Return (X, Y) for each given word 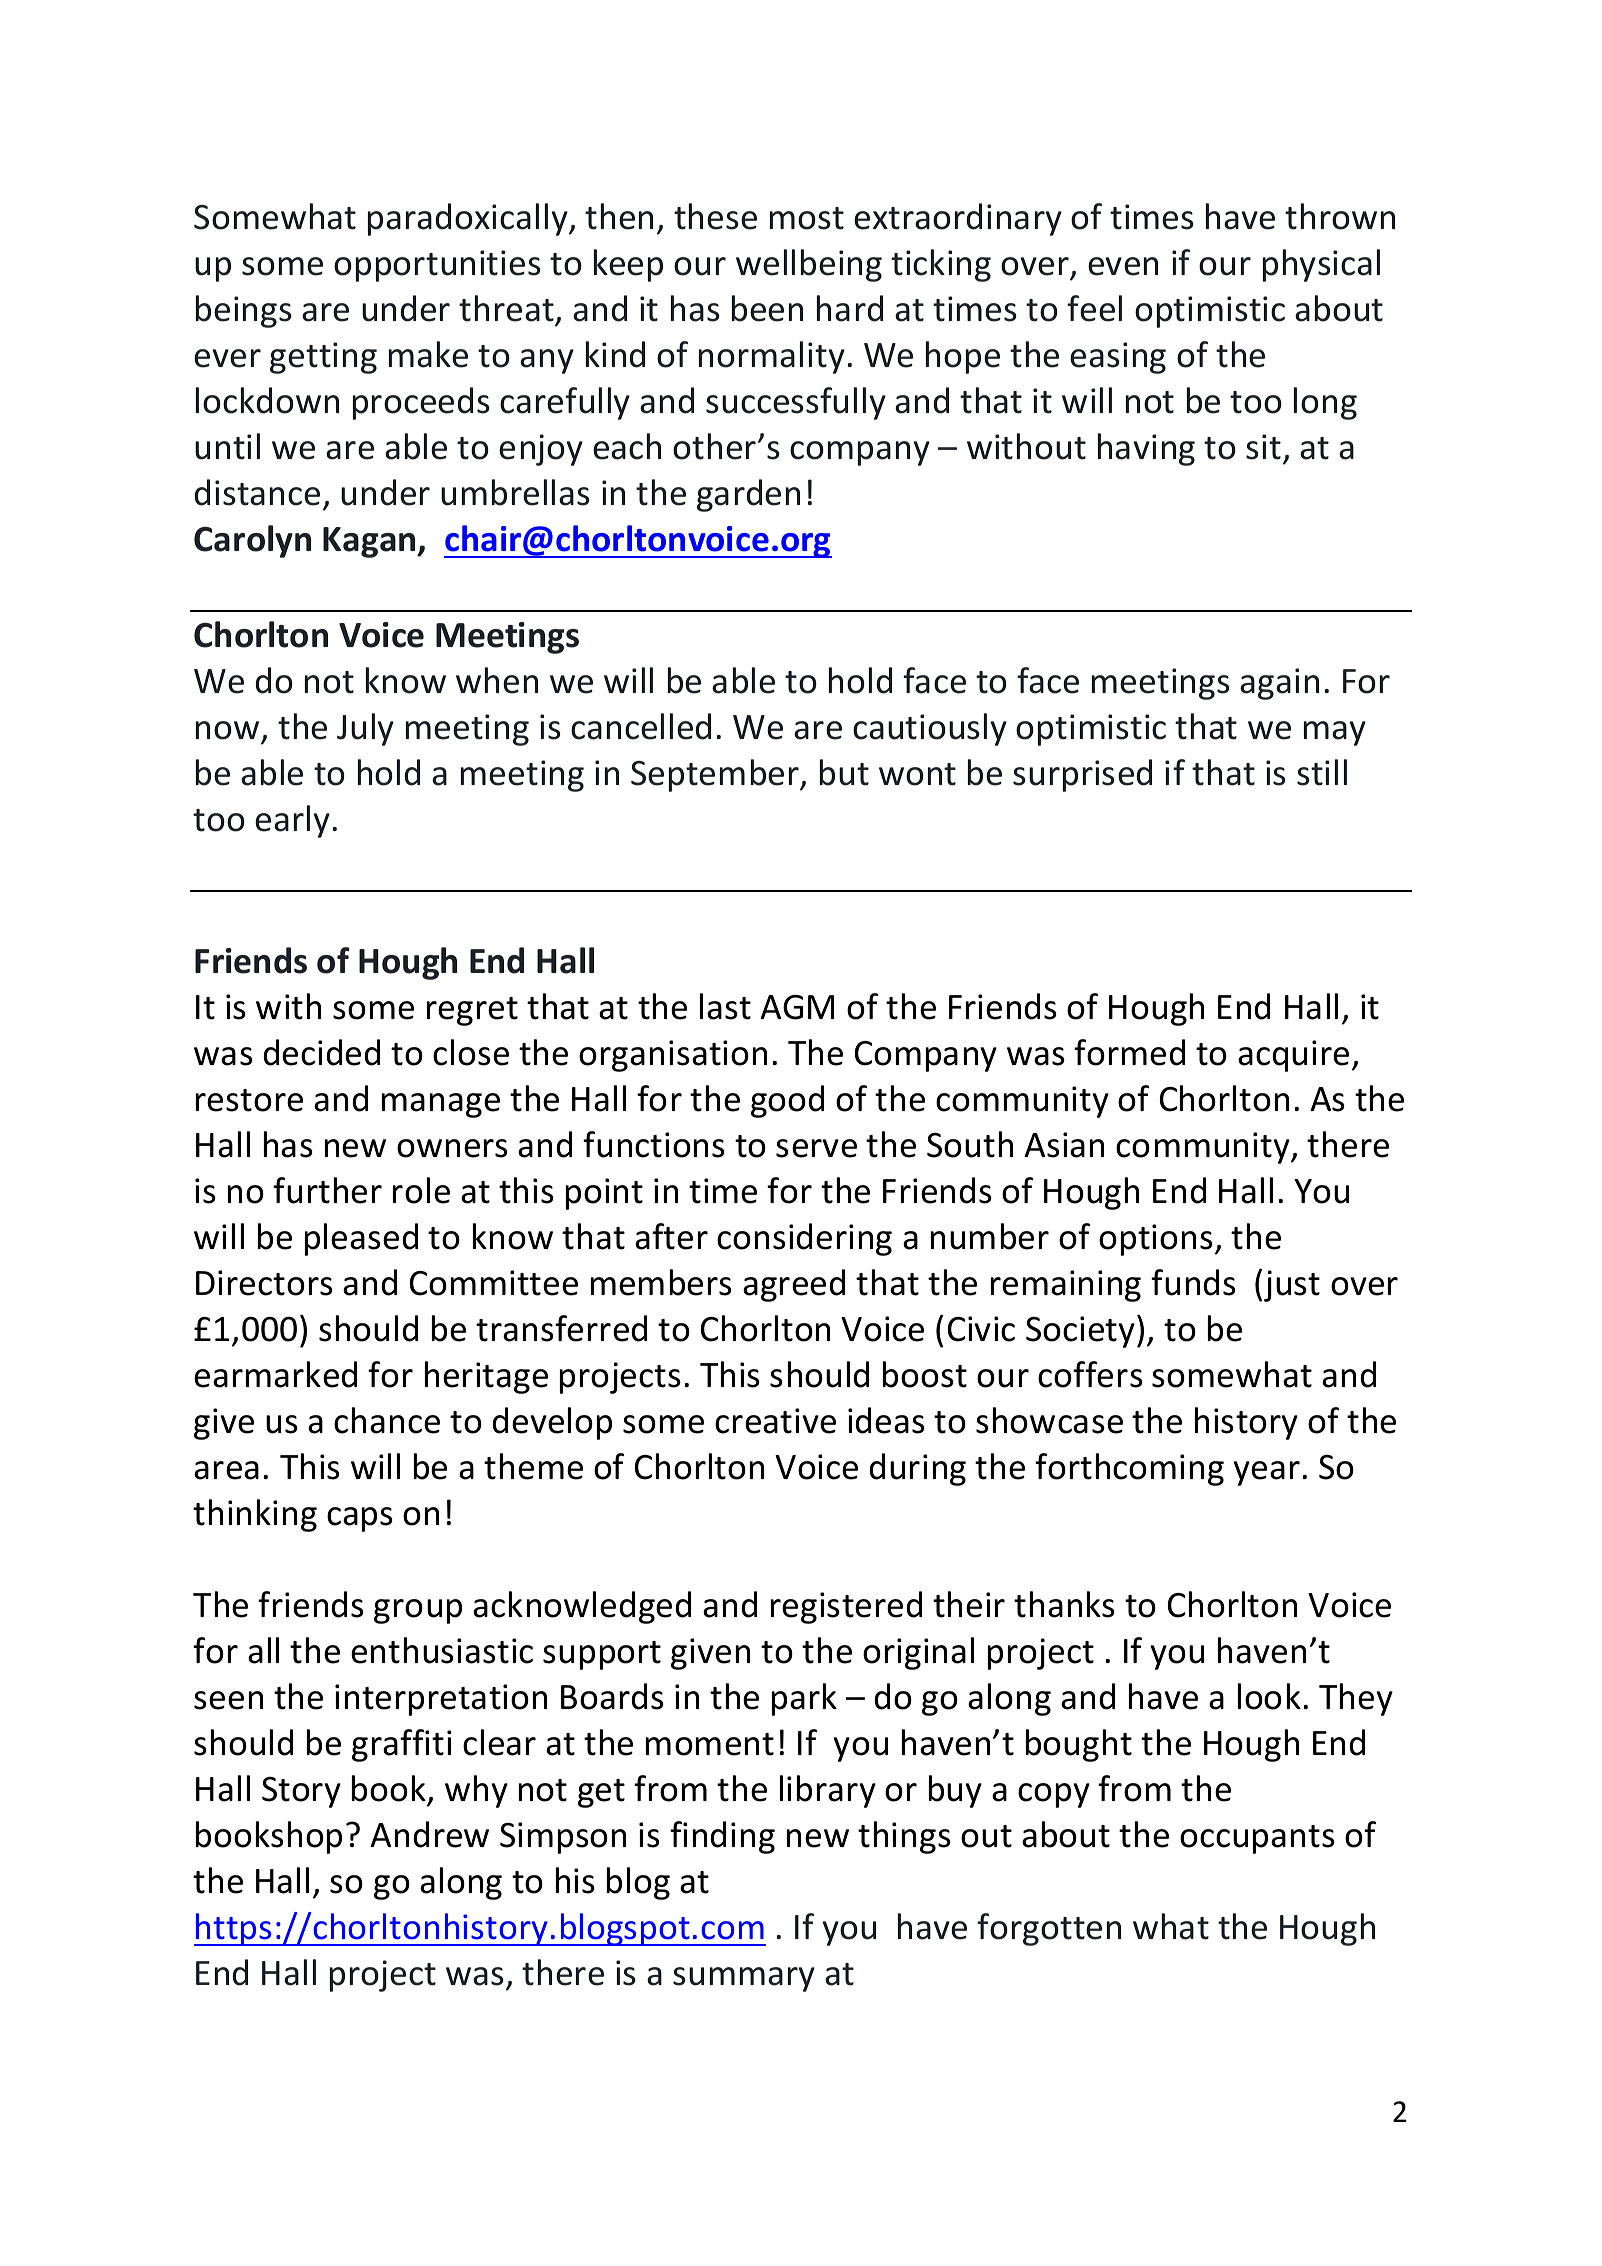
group (418, 1611)
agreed (794, 1285)
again (1279, 684)
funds (1193, 1282)
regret (472, 1011)
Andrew (429, 1834)
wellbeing (809, 265)
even (1123, 266)
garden (748, 495)
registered (846, 1607)
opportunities (437, 266)
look (1269, 1696)
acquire (1293, 1056)
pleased (361, 1239)
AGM (797, 1007)
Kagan (370, 542)
